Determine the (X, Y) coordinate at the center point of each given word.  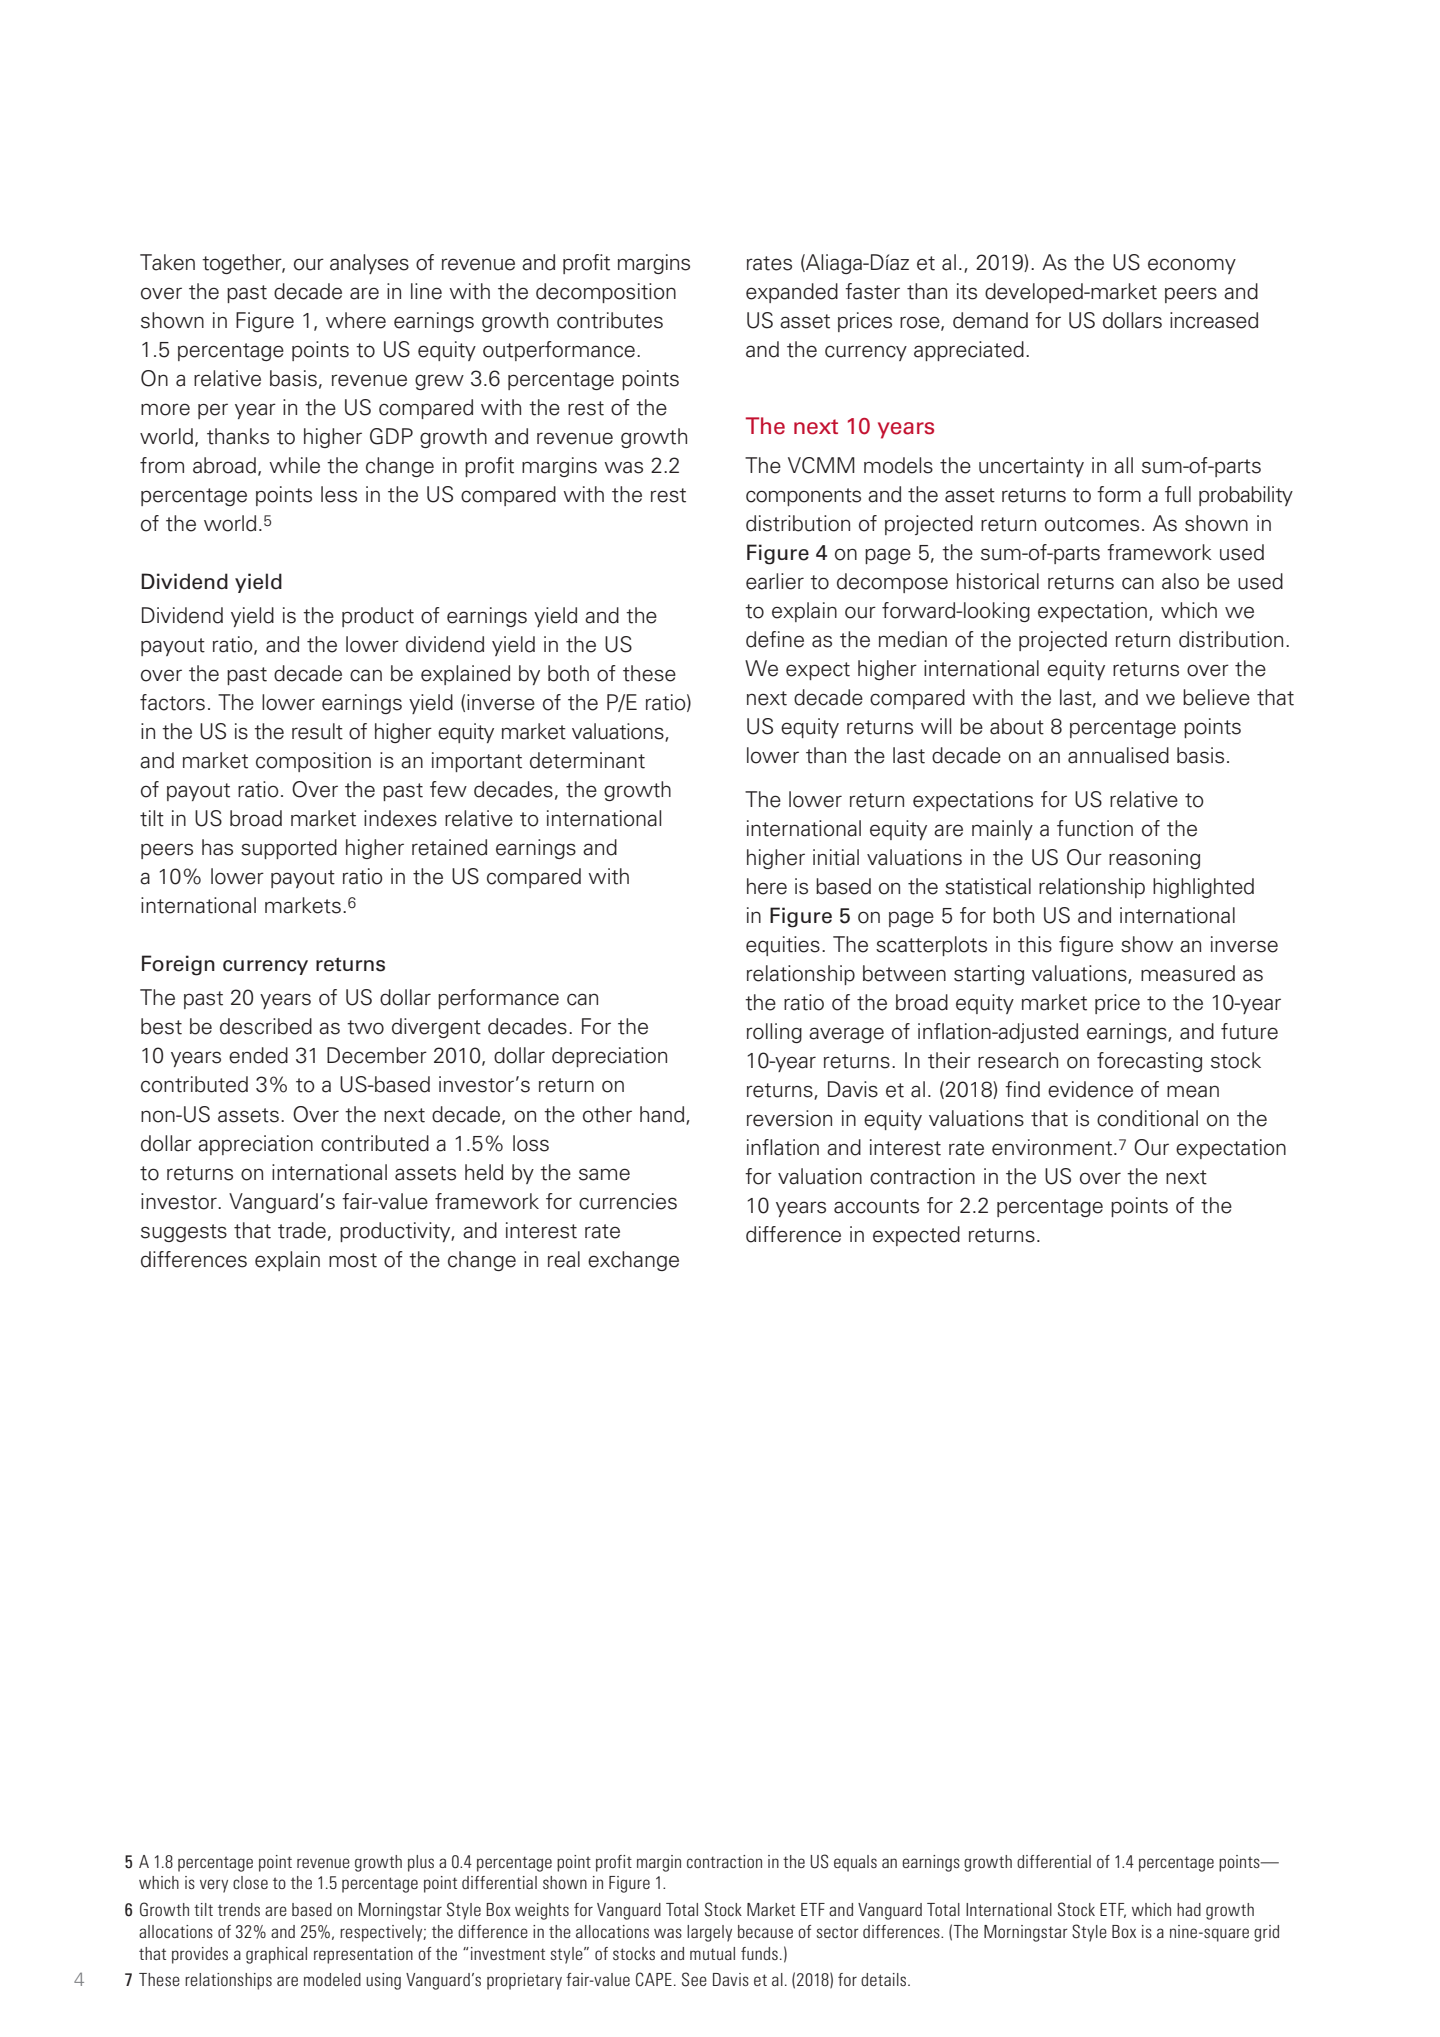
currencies (628, 1201)
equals (855, 1863)
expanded (792, 293)
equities (783, 946)
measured (1188, 973)
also (1180, 581)
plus (421, 1863)
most (353, 1260)
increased (1214, 320)
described (266, 1026)
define (775, 639)
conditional (1147, 1118)
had (1189, 1909)
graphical (276, 1955)
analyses (369, 264)
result (317, 731)
